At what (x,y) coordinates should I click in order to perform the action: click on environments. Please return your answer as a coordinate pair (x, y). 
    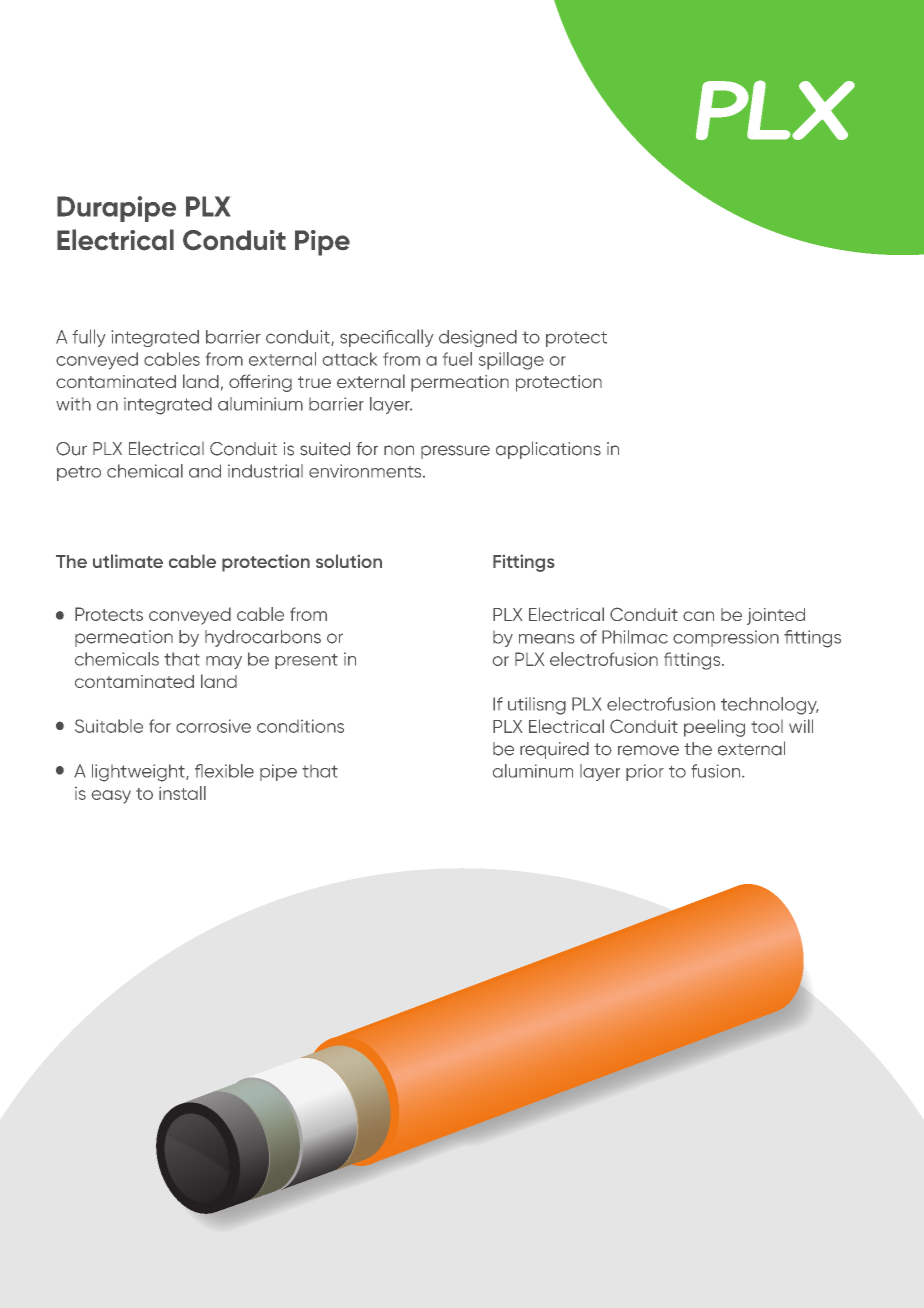
    Looking at the image, I should click on (366, 471).
